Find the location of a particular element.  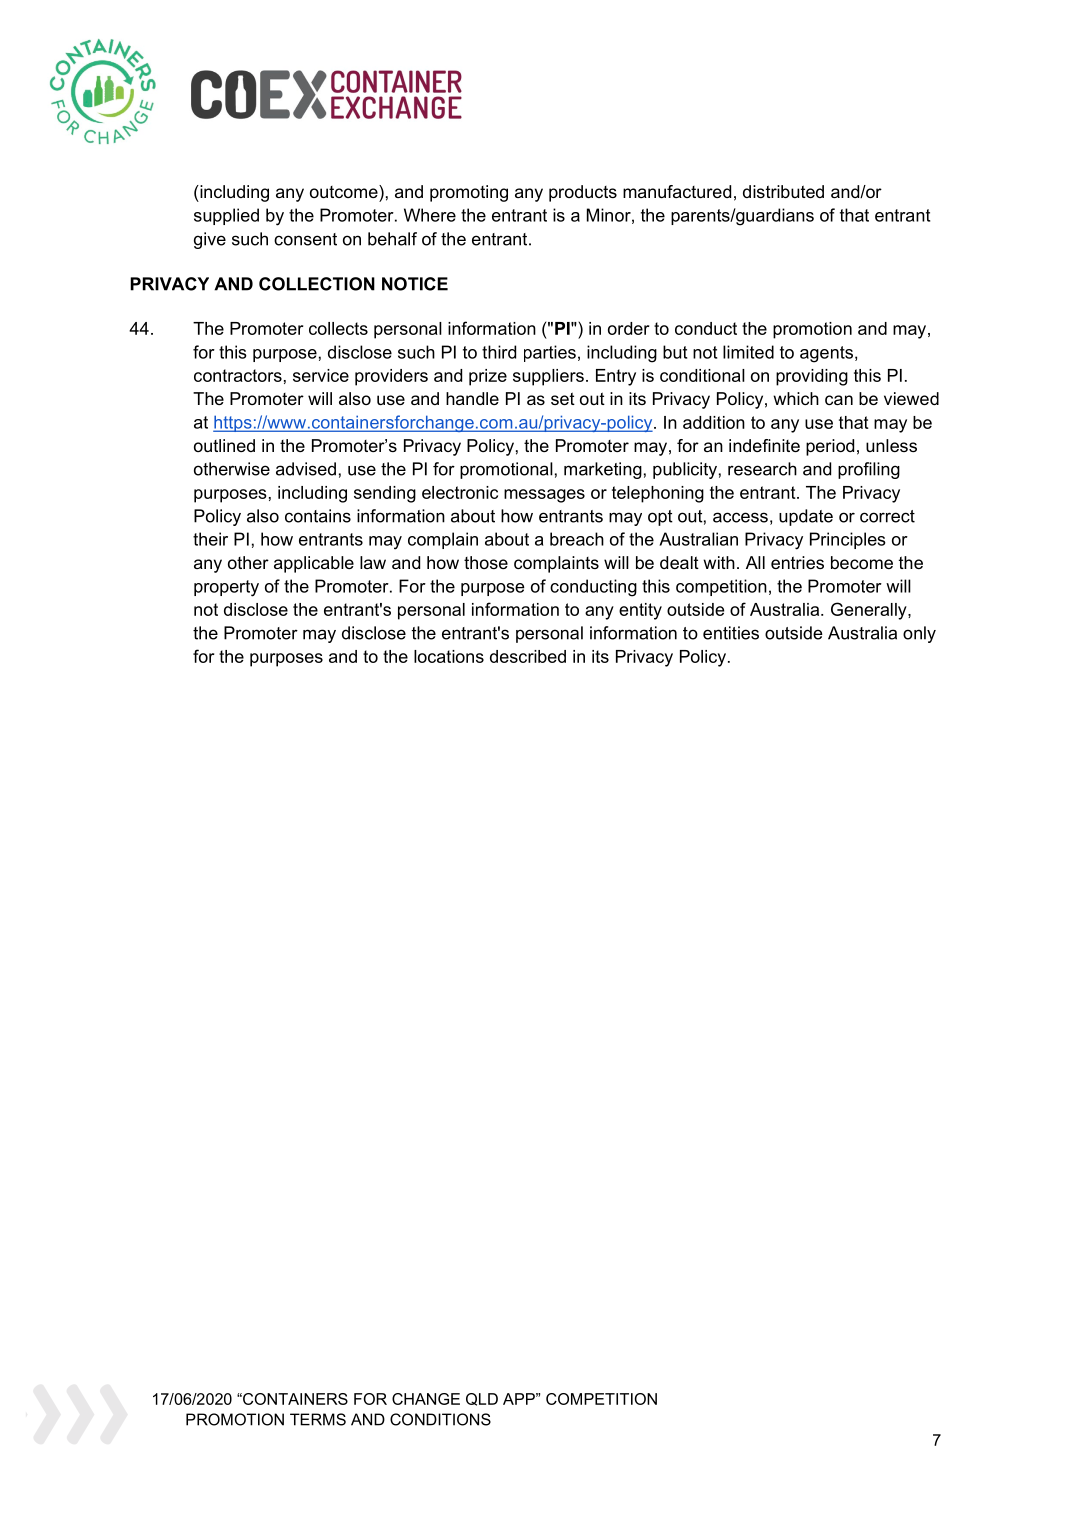

CONDITIONS is located at coordinates (440, 1419).
